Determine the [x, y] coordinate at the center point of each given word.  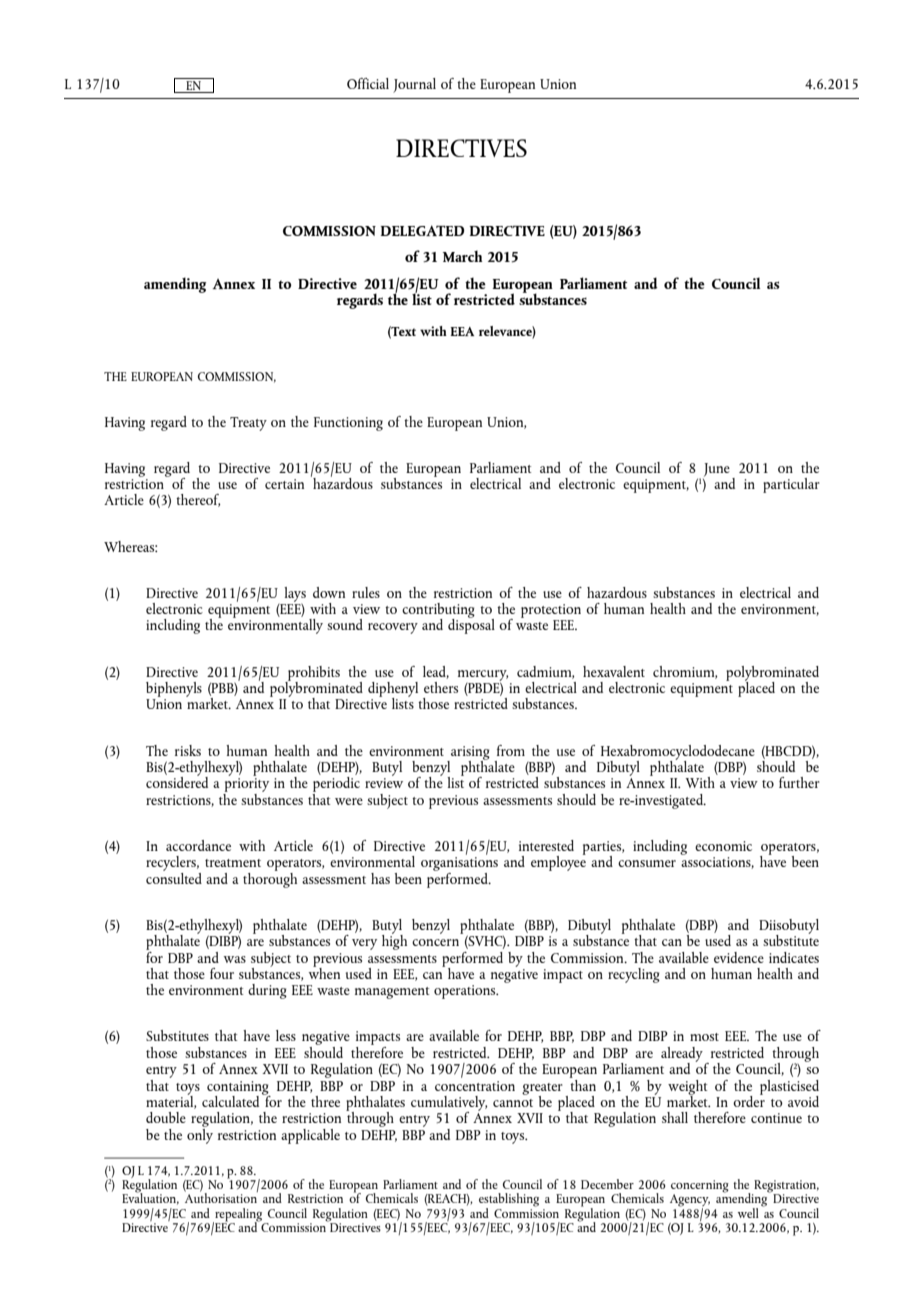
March [463, 256]
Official [368, 83]
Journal [414, 85]
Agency [690, 1201]
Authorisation [221, 1197]
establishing [509, 1201]
